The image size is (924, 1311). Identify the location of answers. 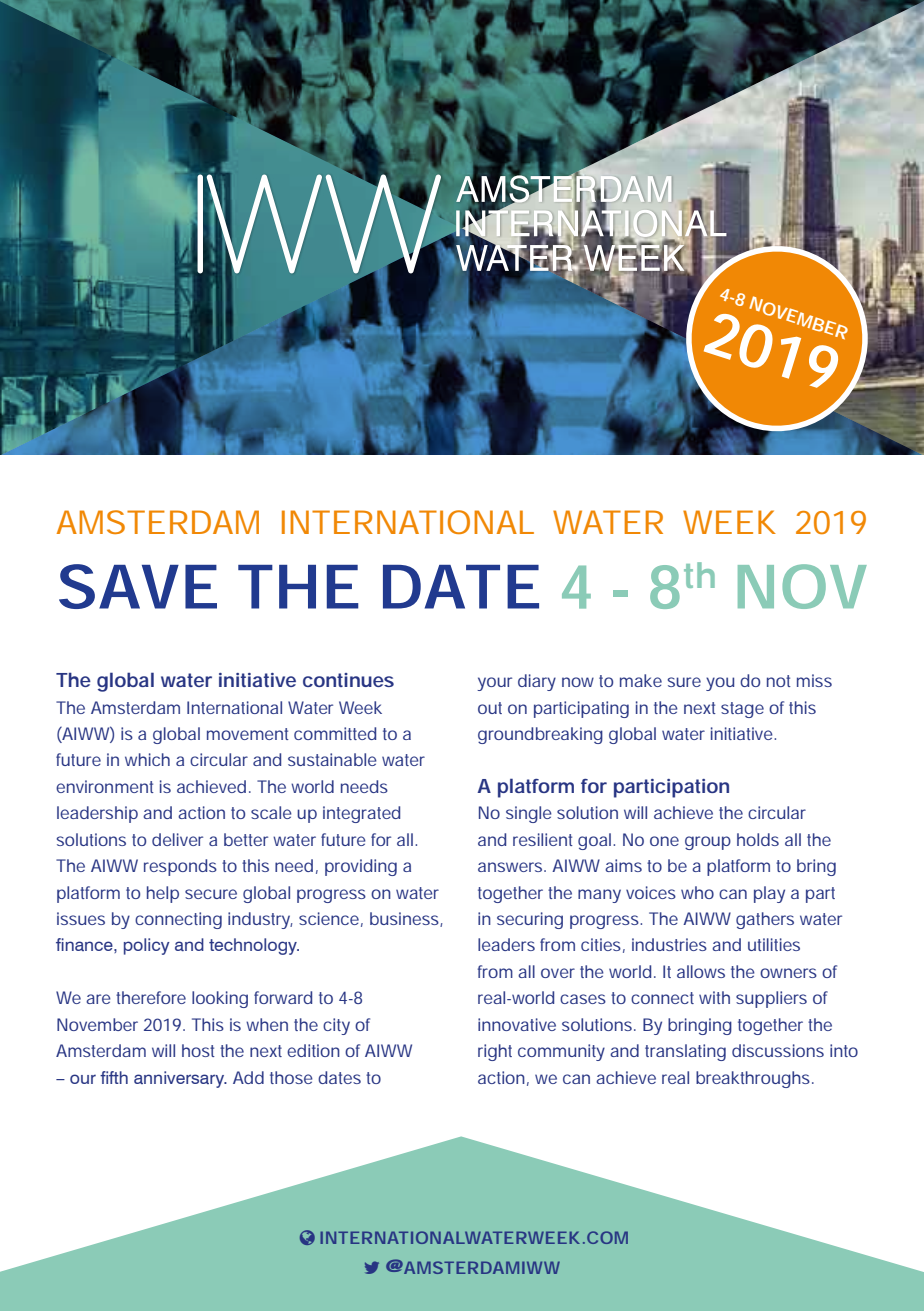
(510, 867).
